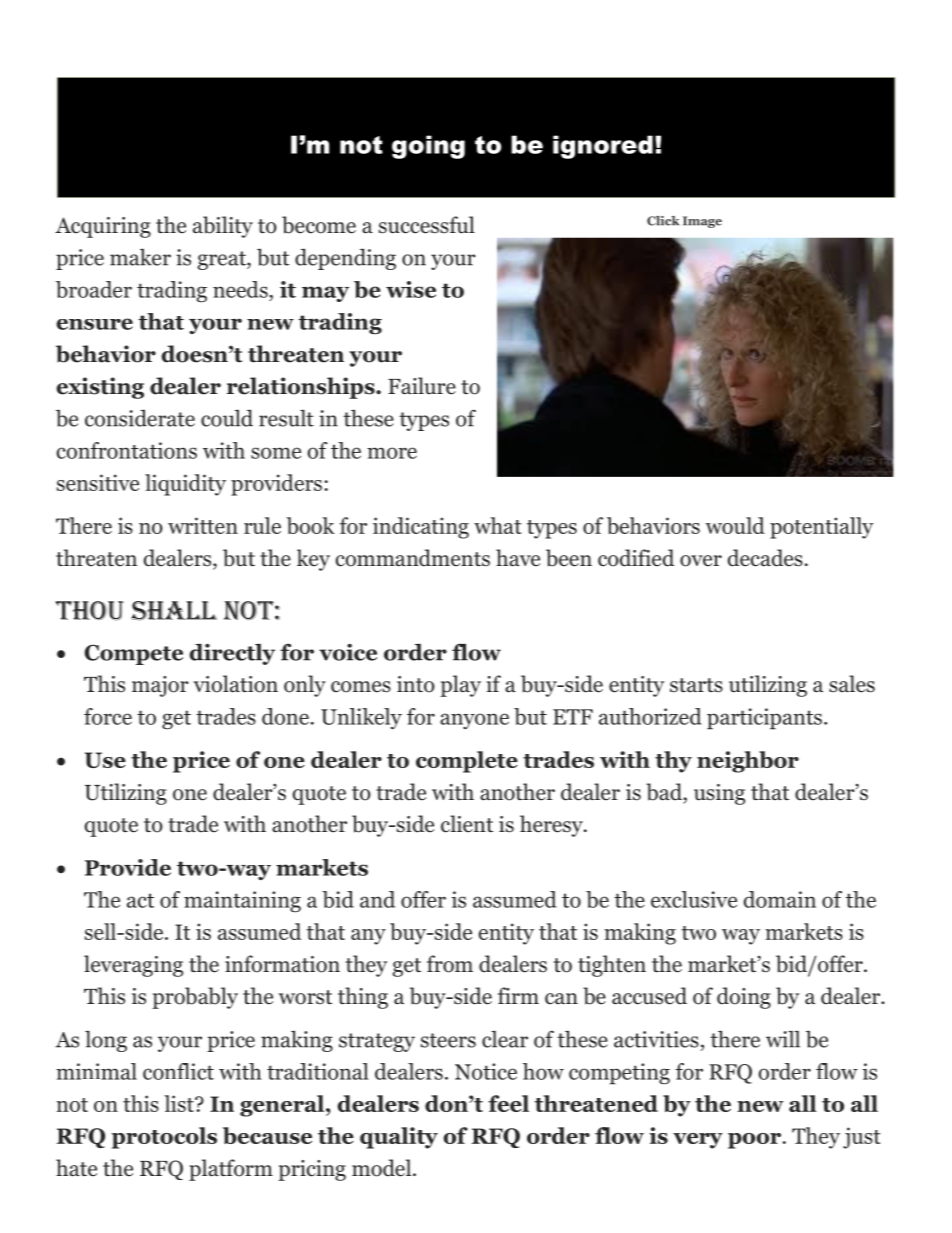  What do you see at coordinates (223, 227) in the screenshot?
I see `ability` at bounding box center [223, 227].
